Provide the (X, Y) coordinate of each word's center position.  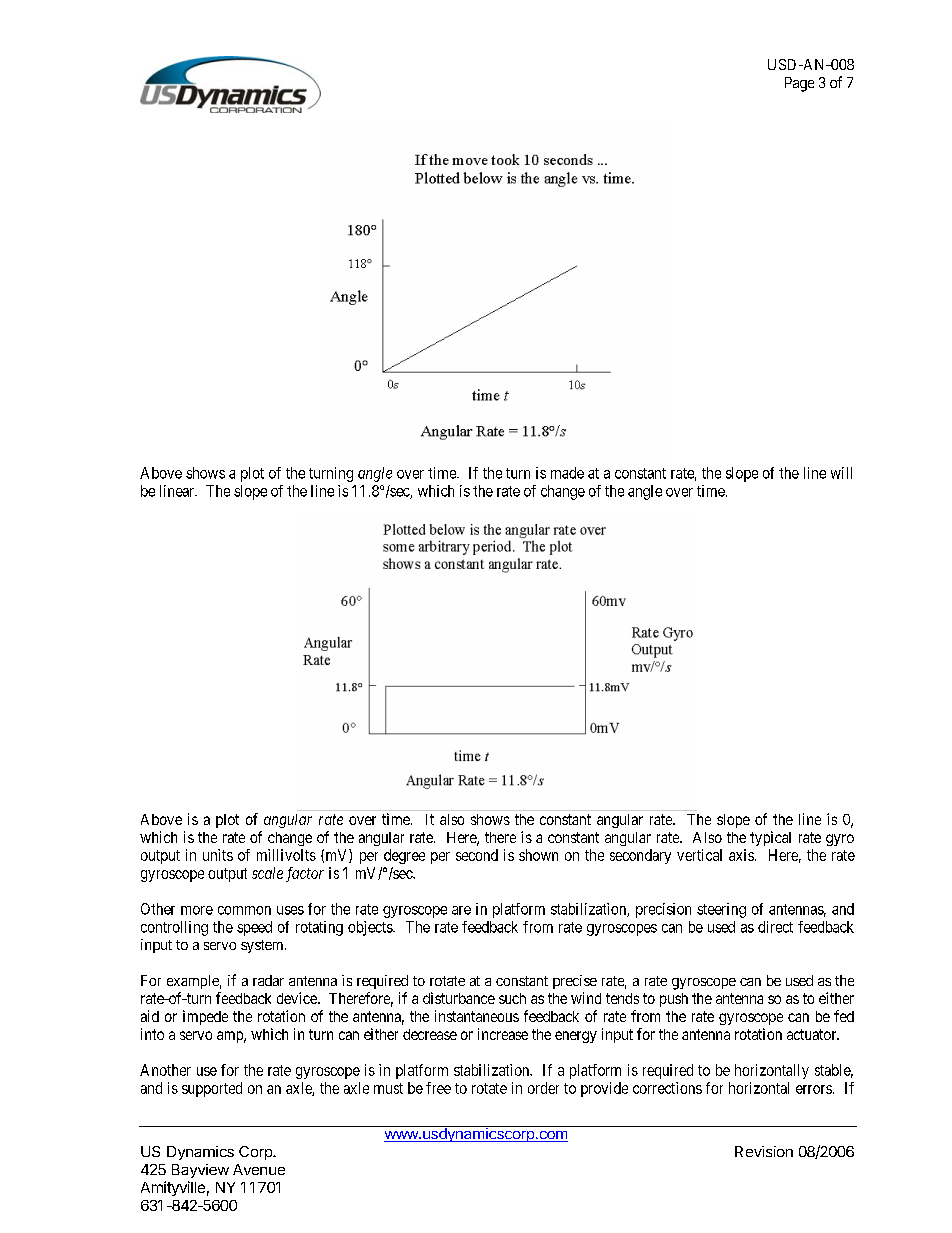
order (543, 1088)
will (841, 473)
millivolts (286, 855)
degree (404, 856)
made (567, 473)
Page (799, 84)
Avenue (259, 1169)
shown (538, 855)
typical (770, 838)
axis (741, 855)
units (218, 855)
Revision (764, 1151)
